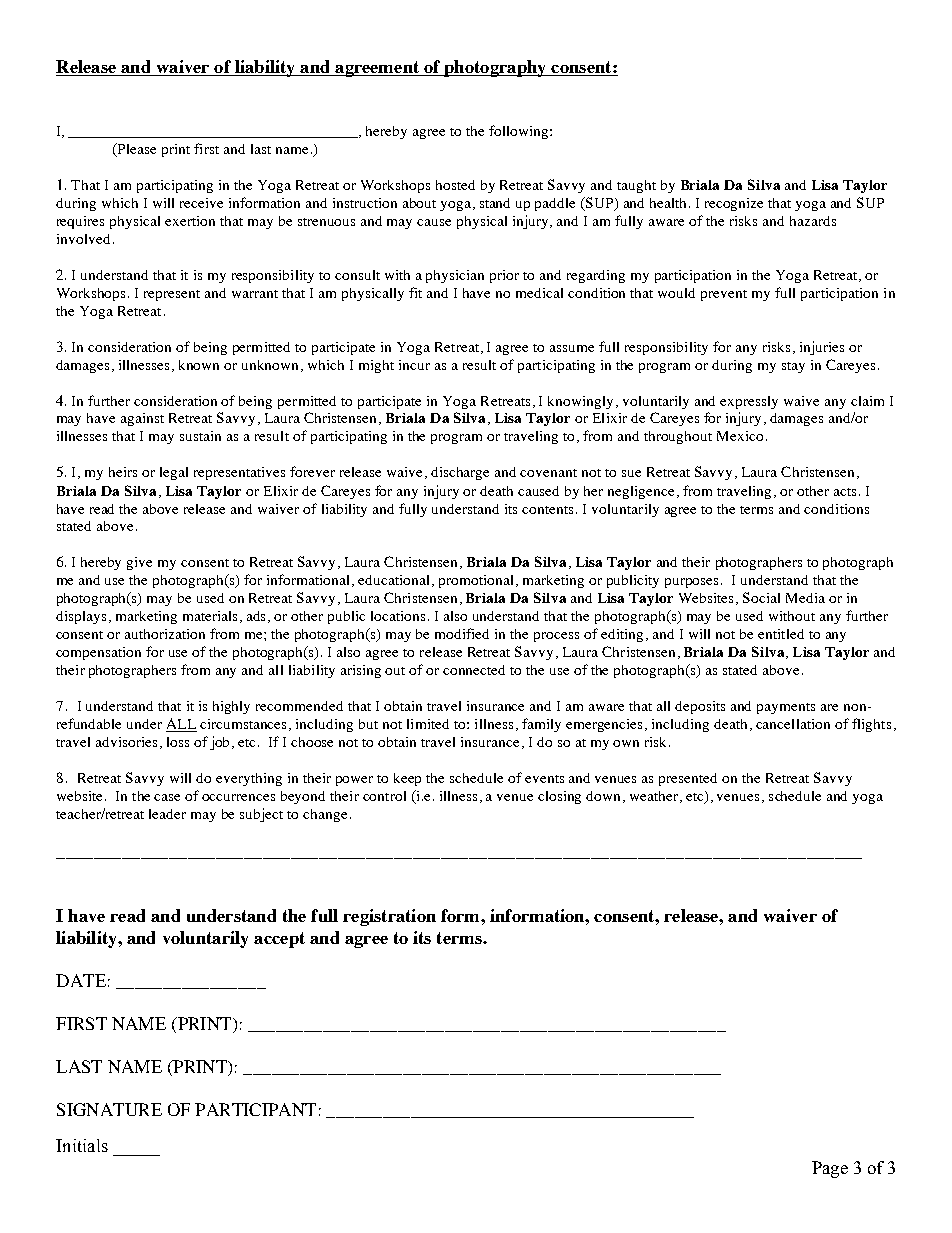 This page has width=952, height=1233. I want to click on closing, so click(559, 797).
